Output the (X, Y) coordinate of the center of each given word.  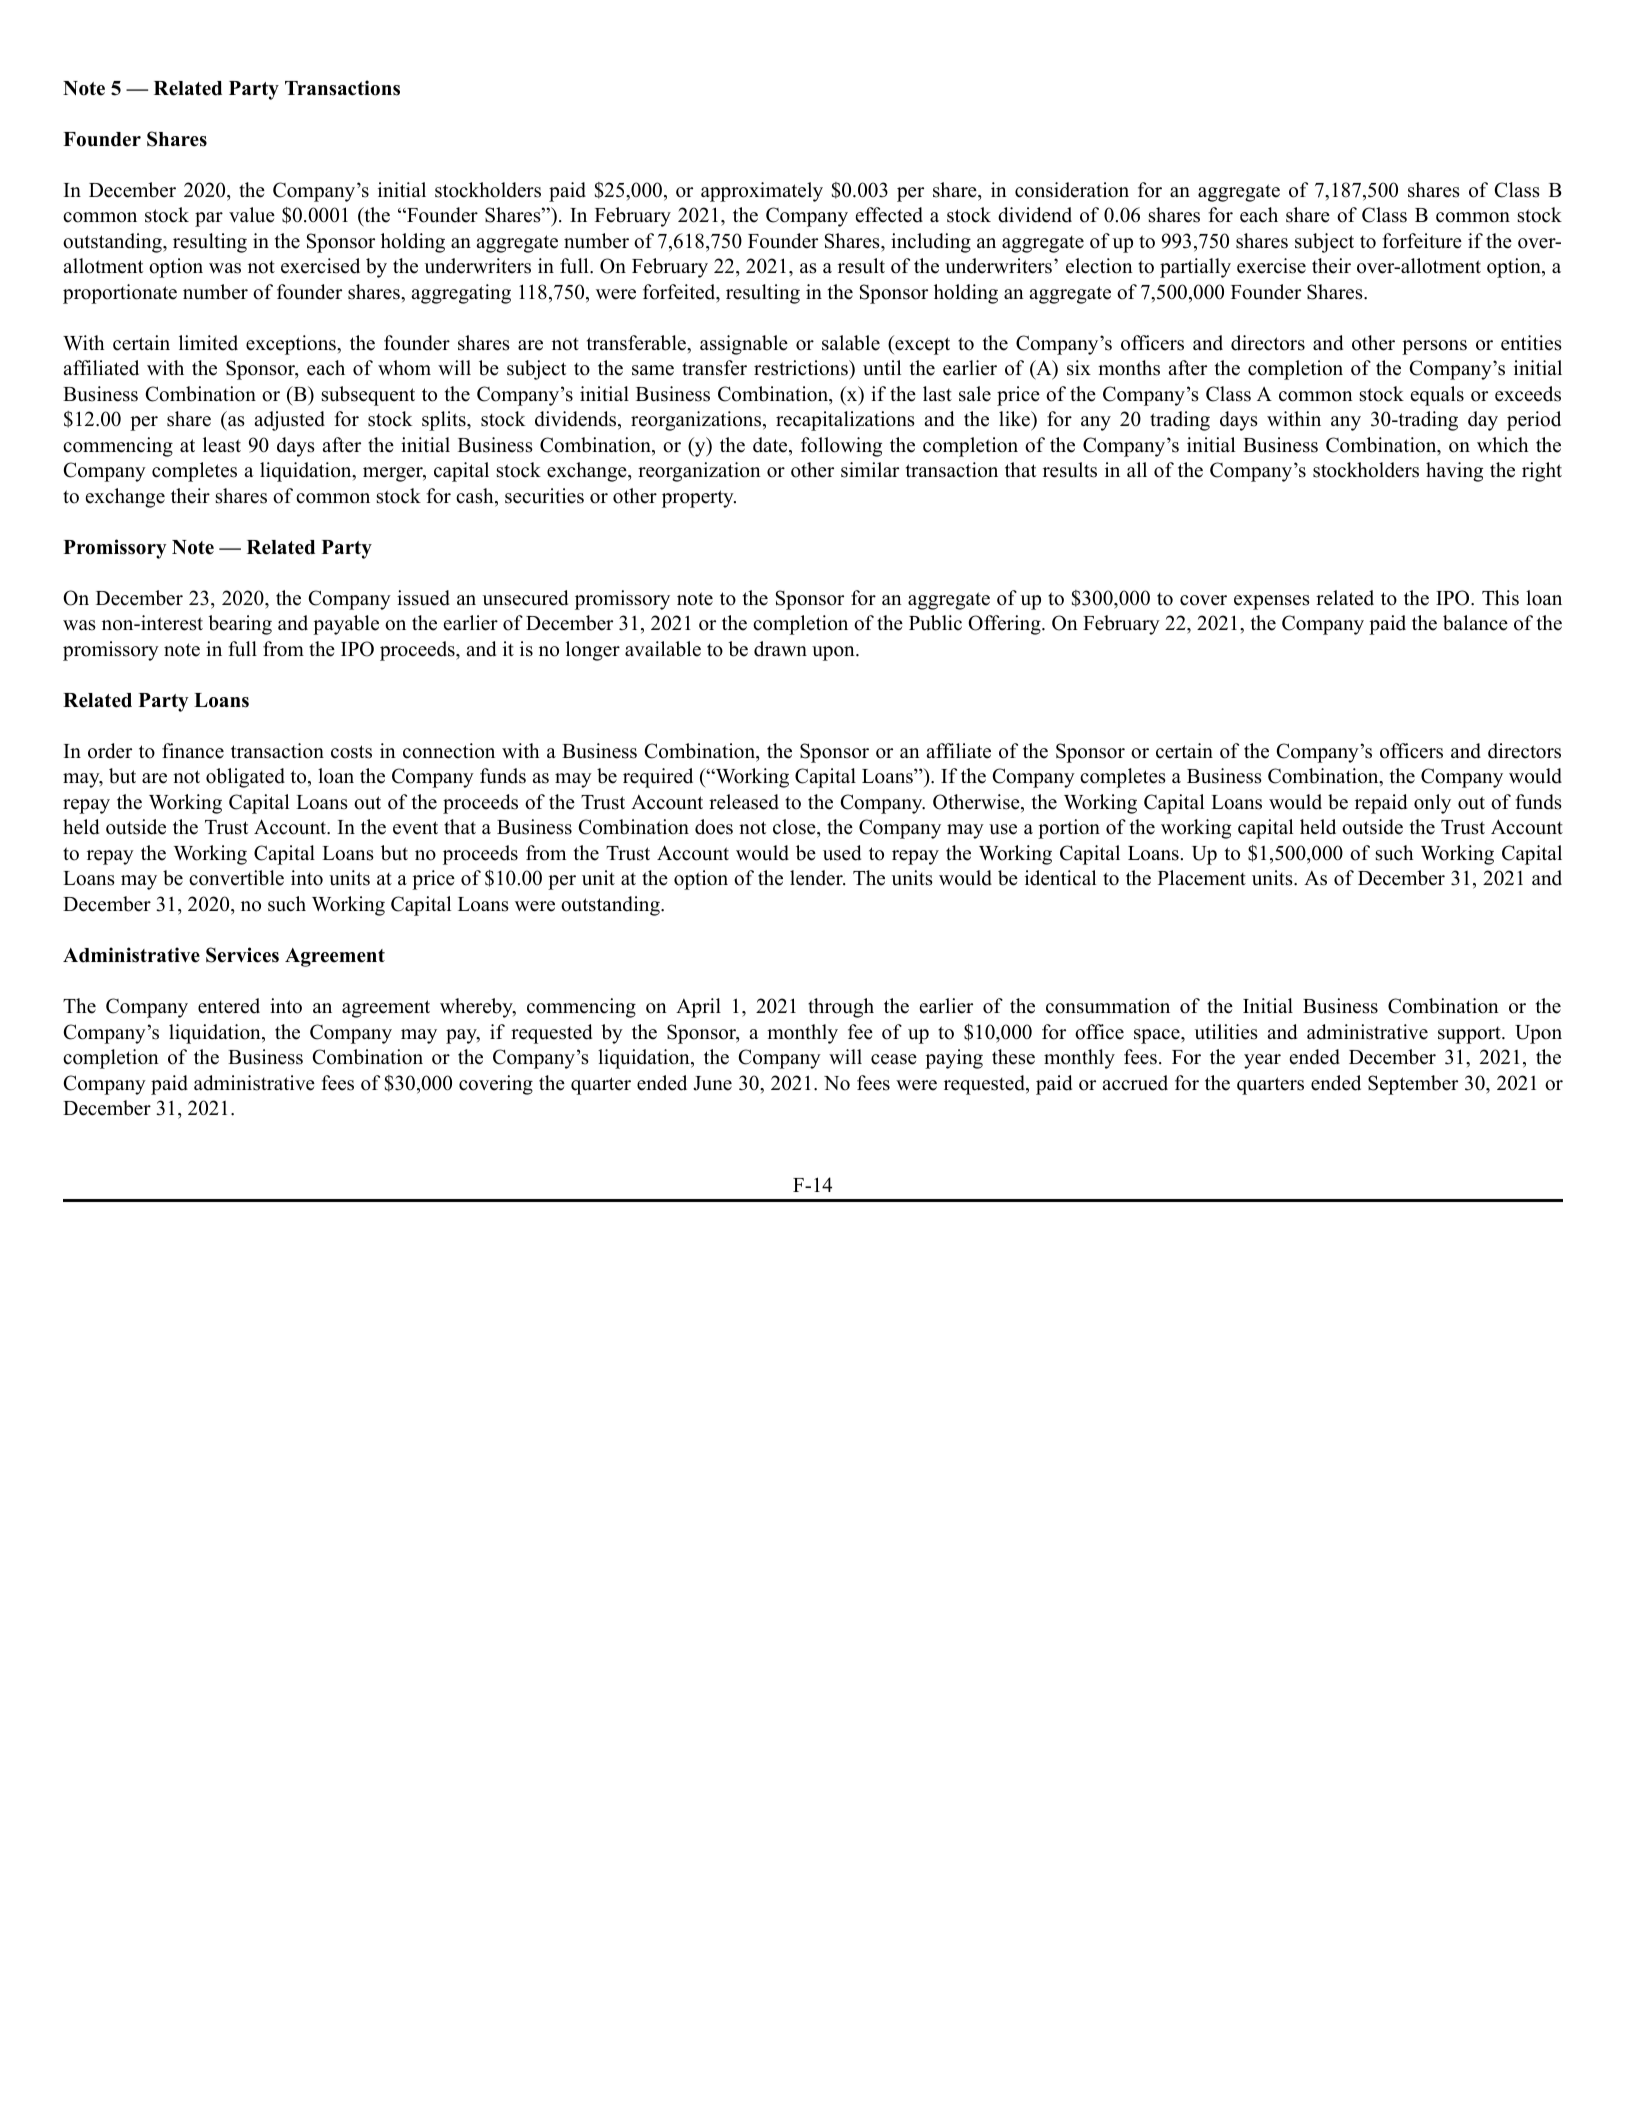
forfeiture (1422, 241)
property (699, 499)
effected (889, 215)
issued (423, 598)
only (1432, 804)
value (252, 215)
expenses (1272, 602)
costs (351, 752)
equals (1437, 396)
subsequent (368, 396)
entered (229, 1006)
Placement (1202, 878)
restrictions (802, 369)
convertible (236, 878)
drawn (780, 649)
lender (817, 878)
